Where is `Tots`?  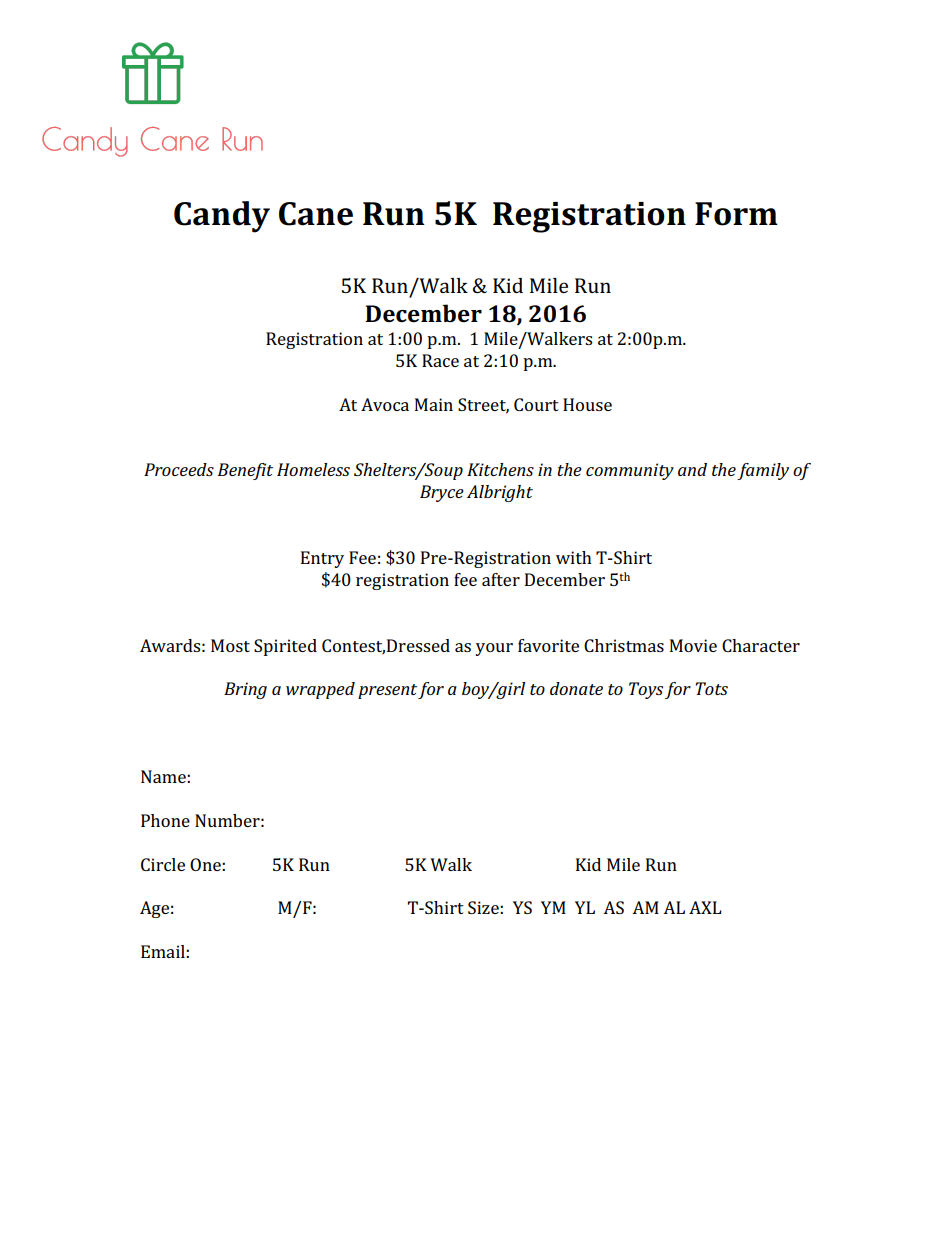 Tots is located at coordinates (711, 688).
